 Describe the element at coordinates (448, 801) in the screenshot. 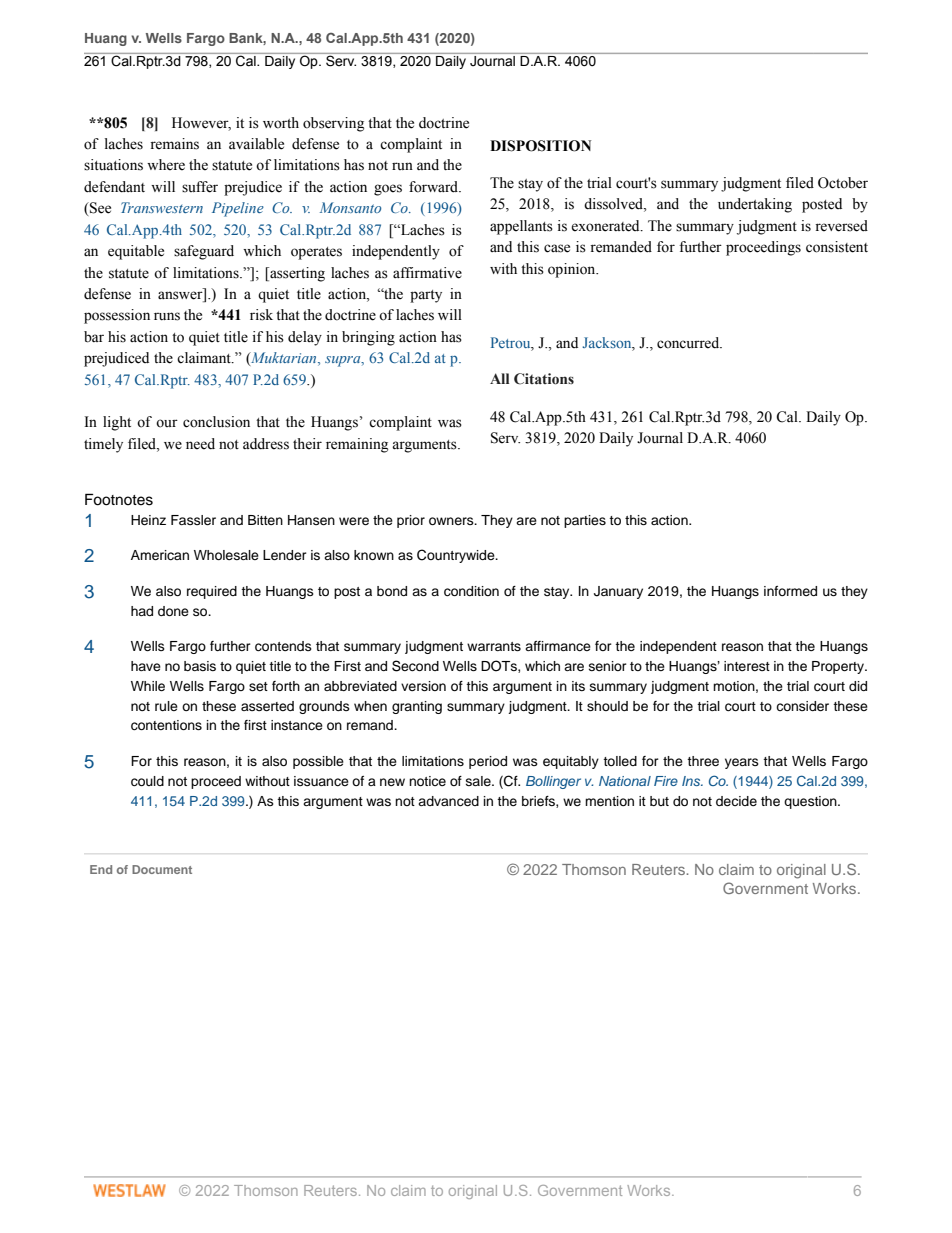

I see `advanced` at that location.
